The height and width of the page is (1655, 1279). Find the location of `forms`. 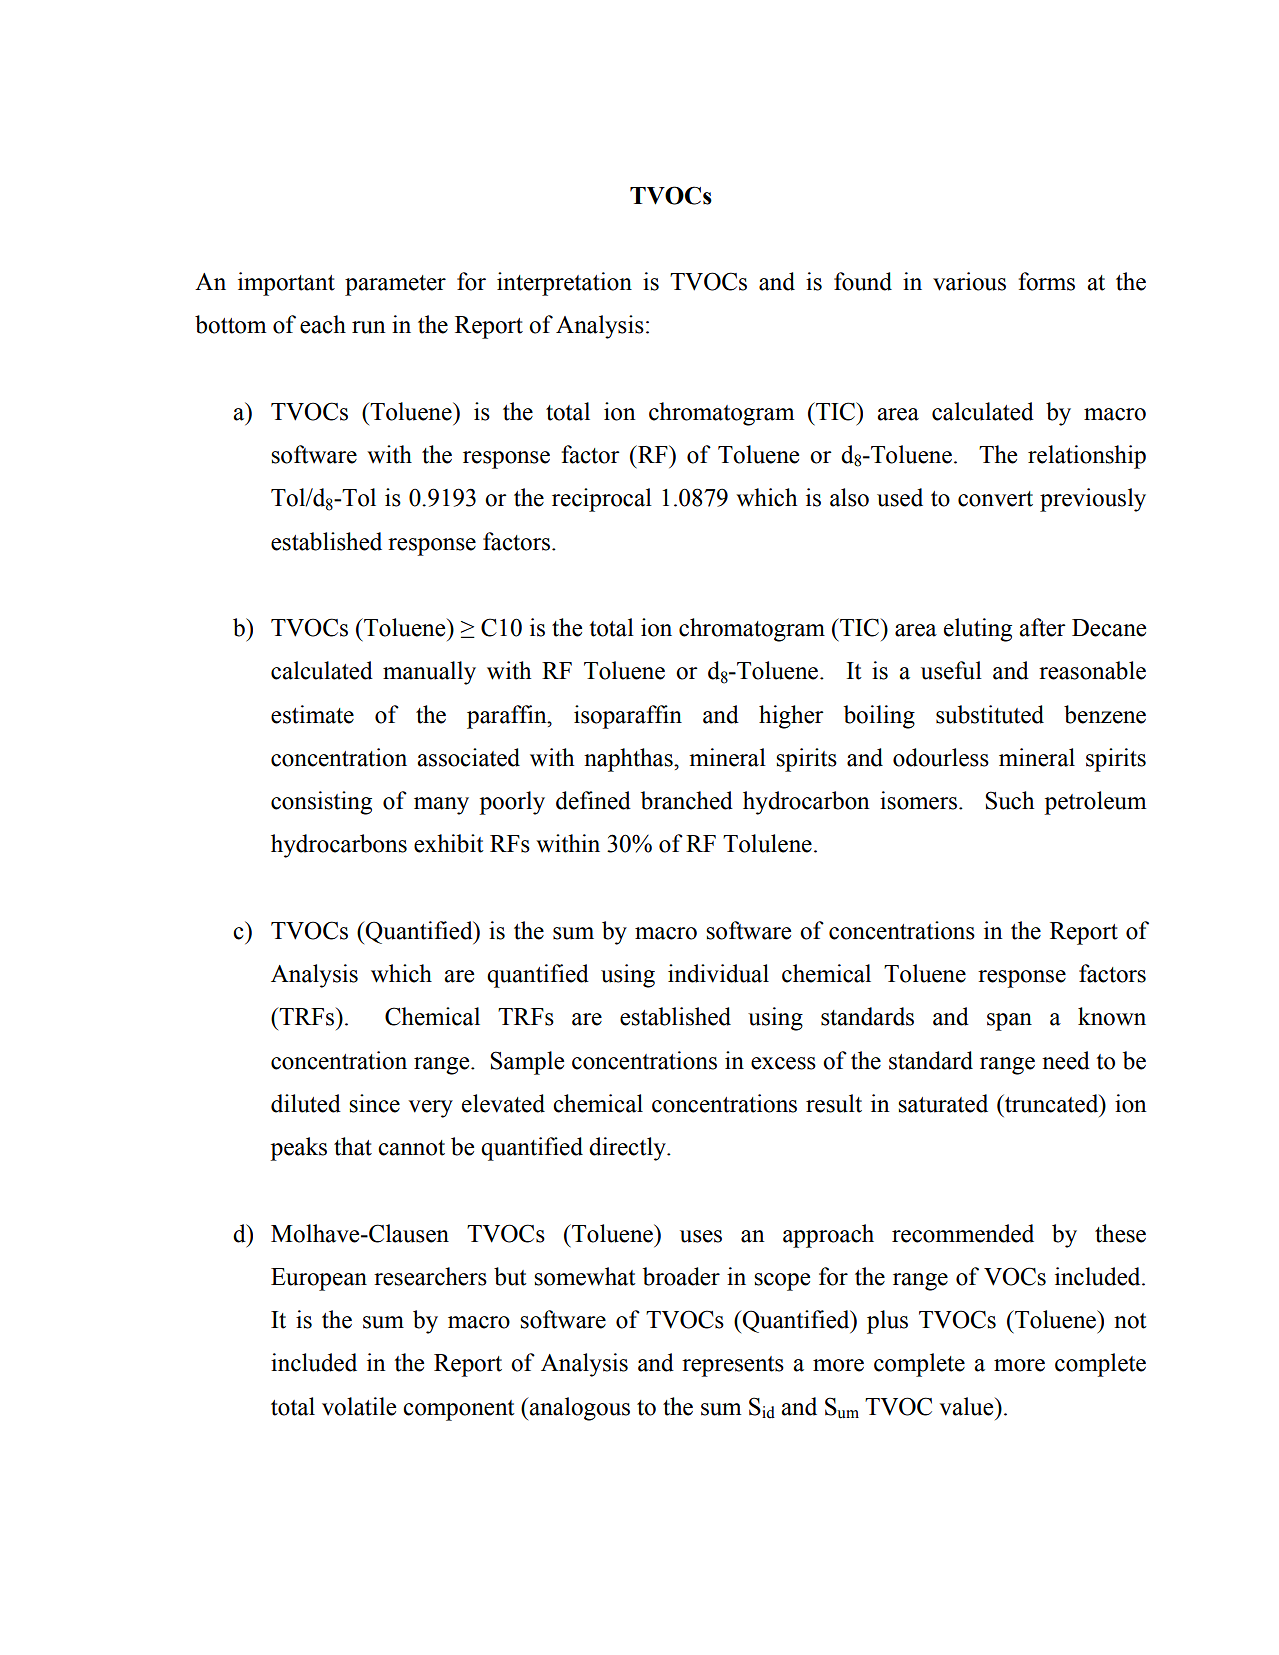

forms is located at coordinates (1047, 281).
